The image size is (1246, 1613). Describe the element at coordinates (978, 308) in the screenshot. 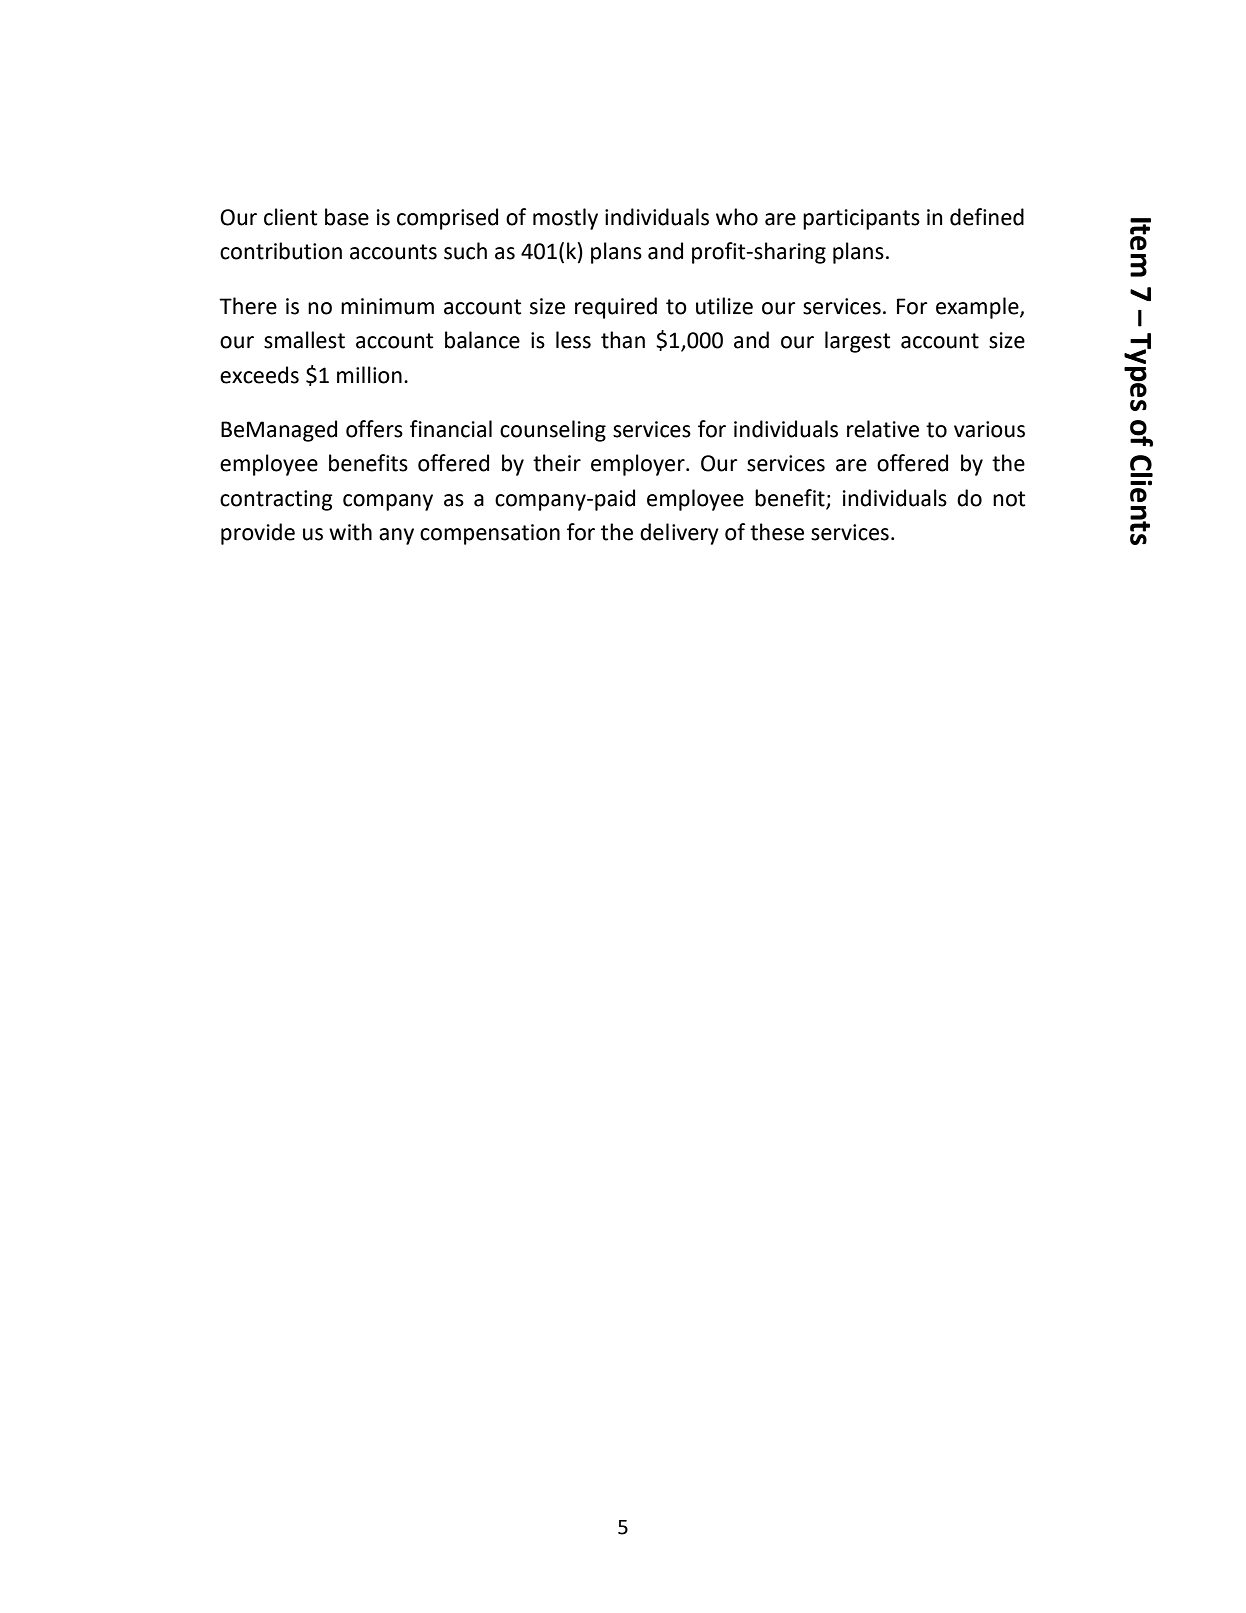

I see `example` at that location.
